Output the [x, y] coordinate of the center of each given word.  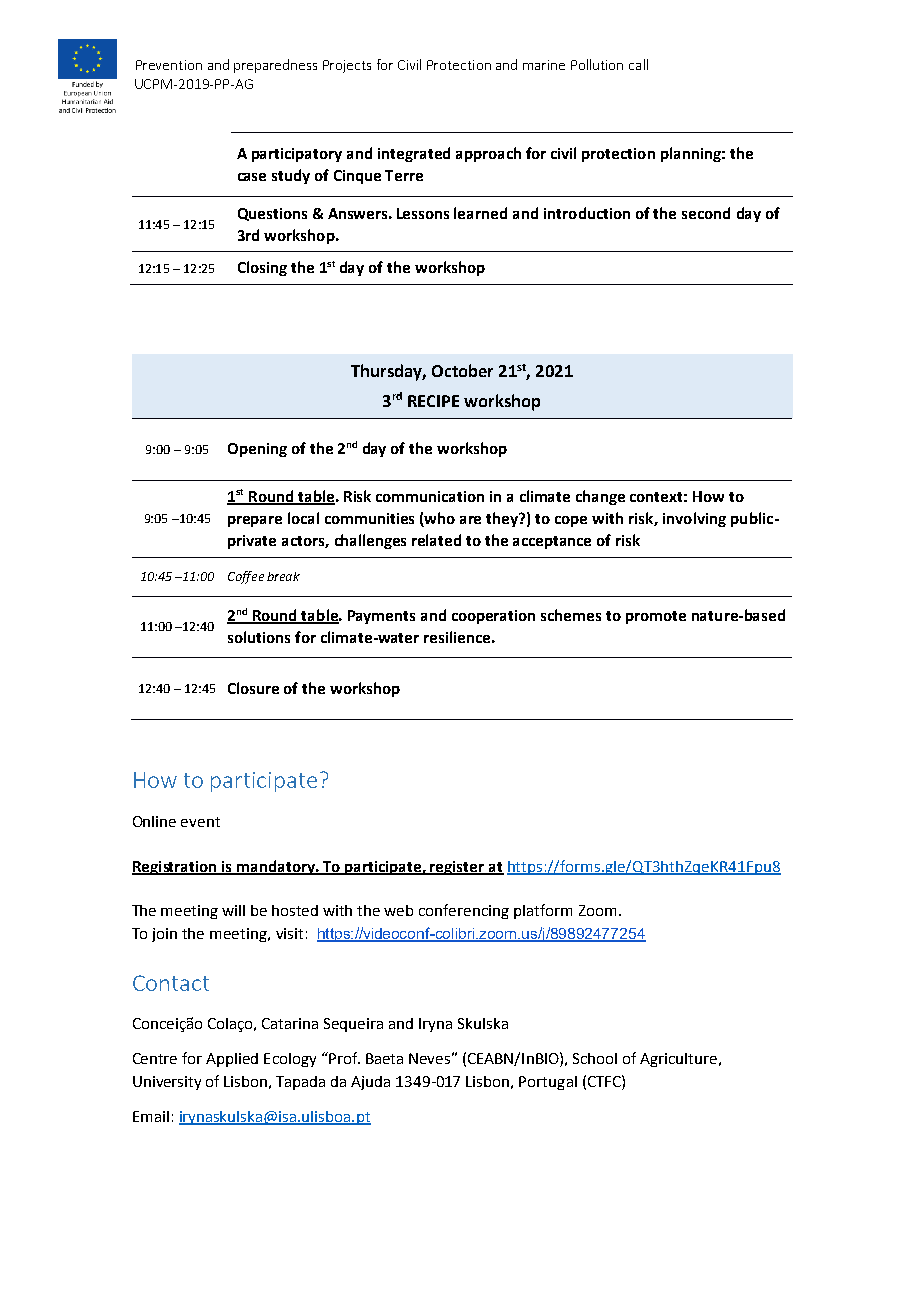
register [458, 868]
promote [656, 617]
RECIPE [433, 401]
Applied [232, 1060]
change [600, 497]
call [638, 64]
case [252, 177]
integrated [414, 154]
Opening [257, 450]
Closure [253, 688]
